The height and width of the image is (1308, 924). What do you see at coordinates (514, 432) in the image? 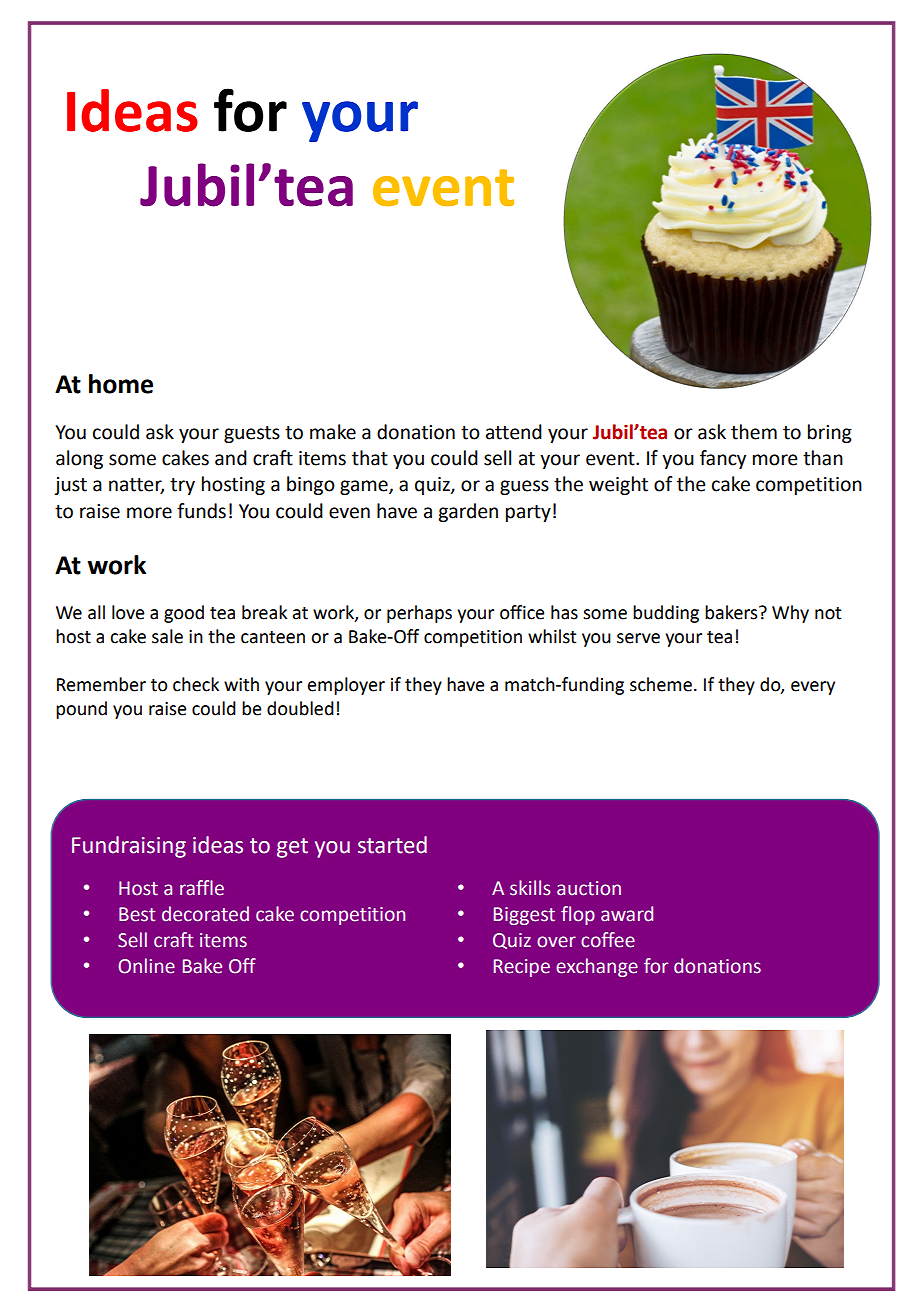
I see `attend` at bounding box center [514, 432].
